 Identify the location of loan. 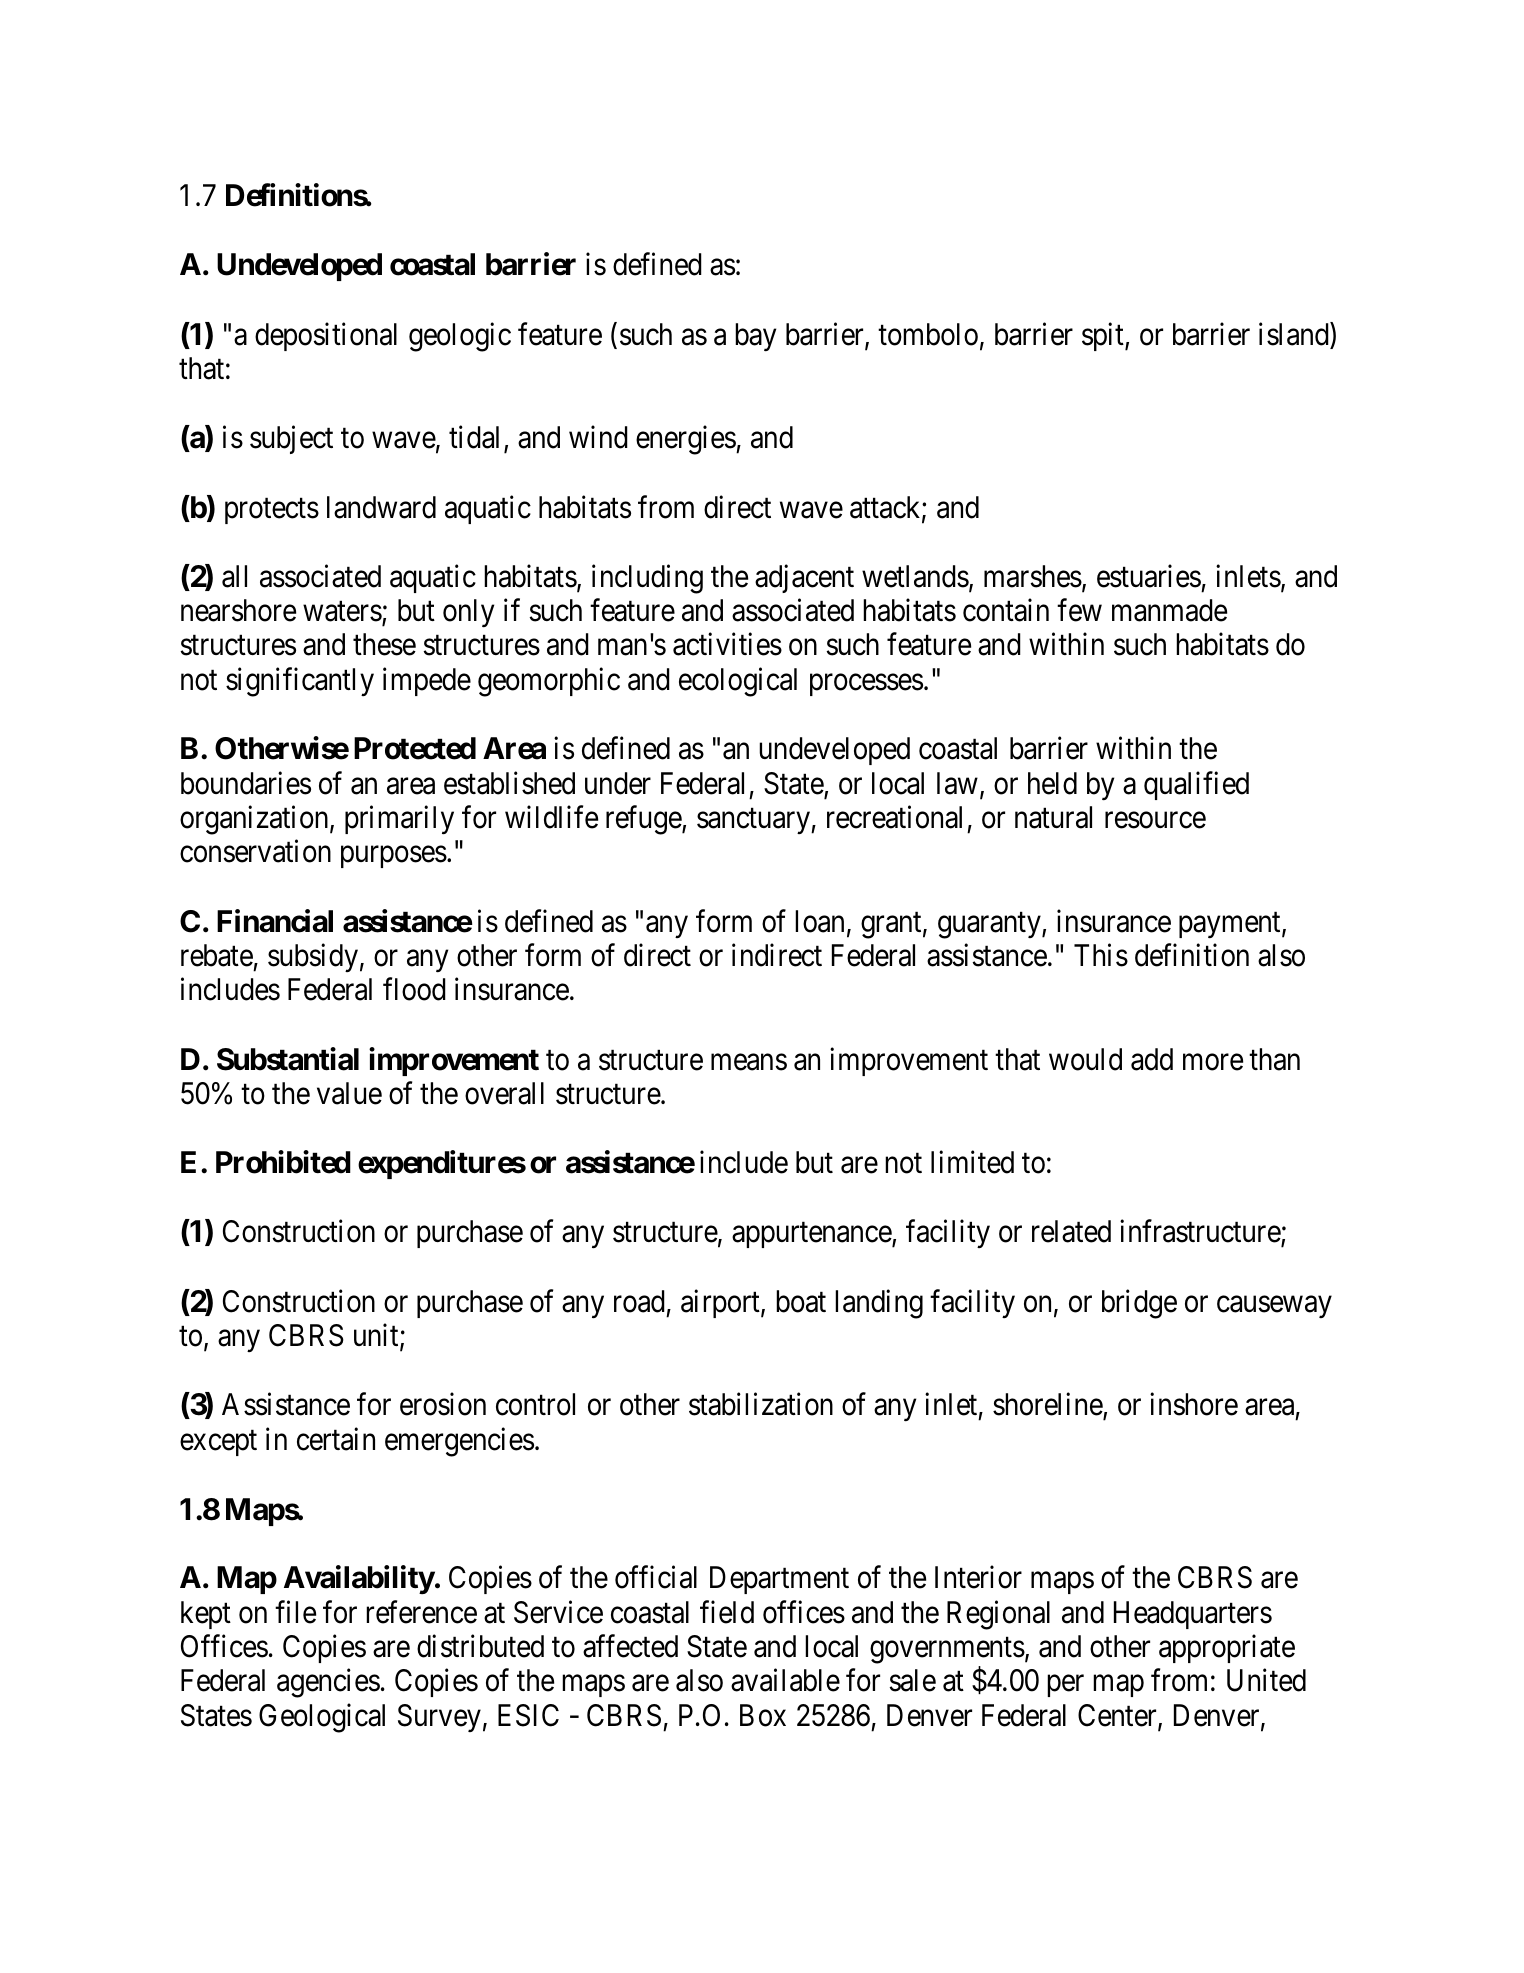
(819, 921).
